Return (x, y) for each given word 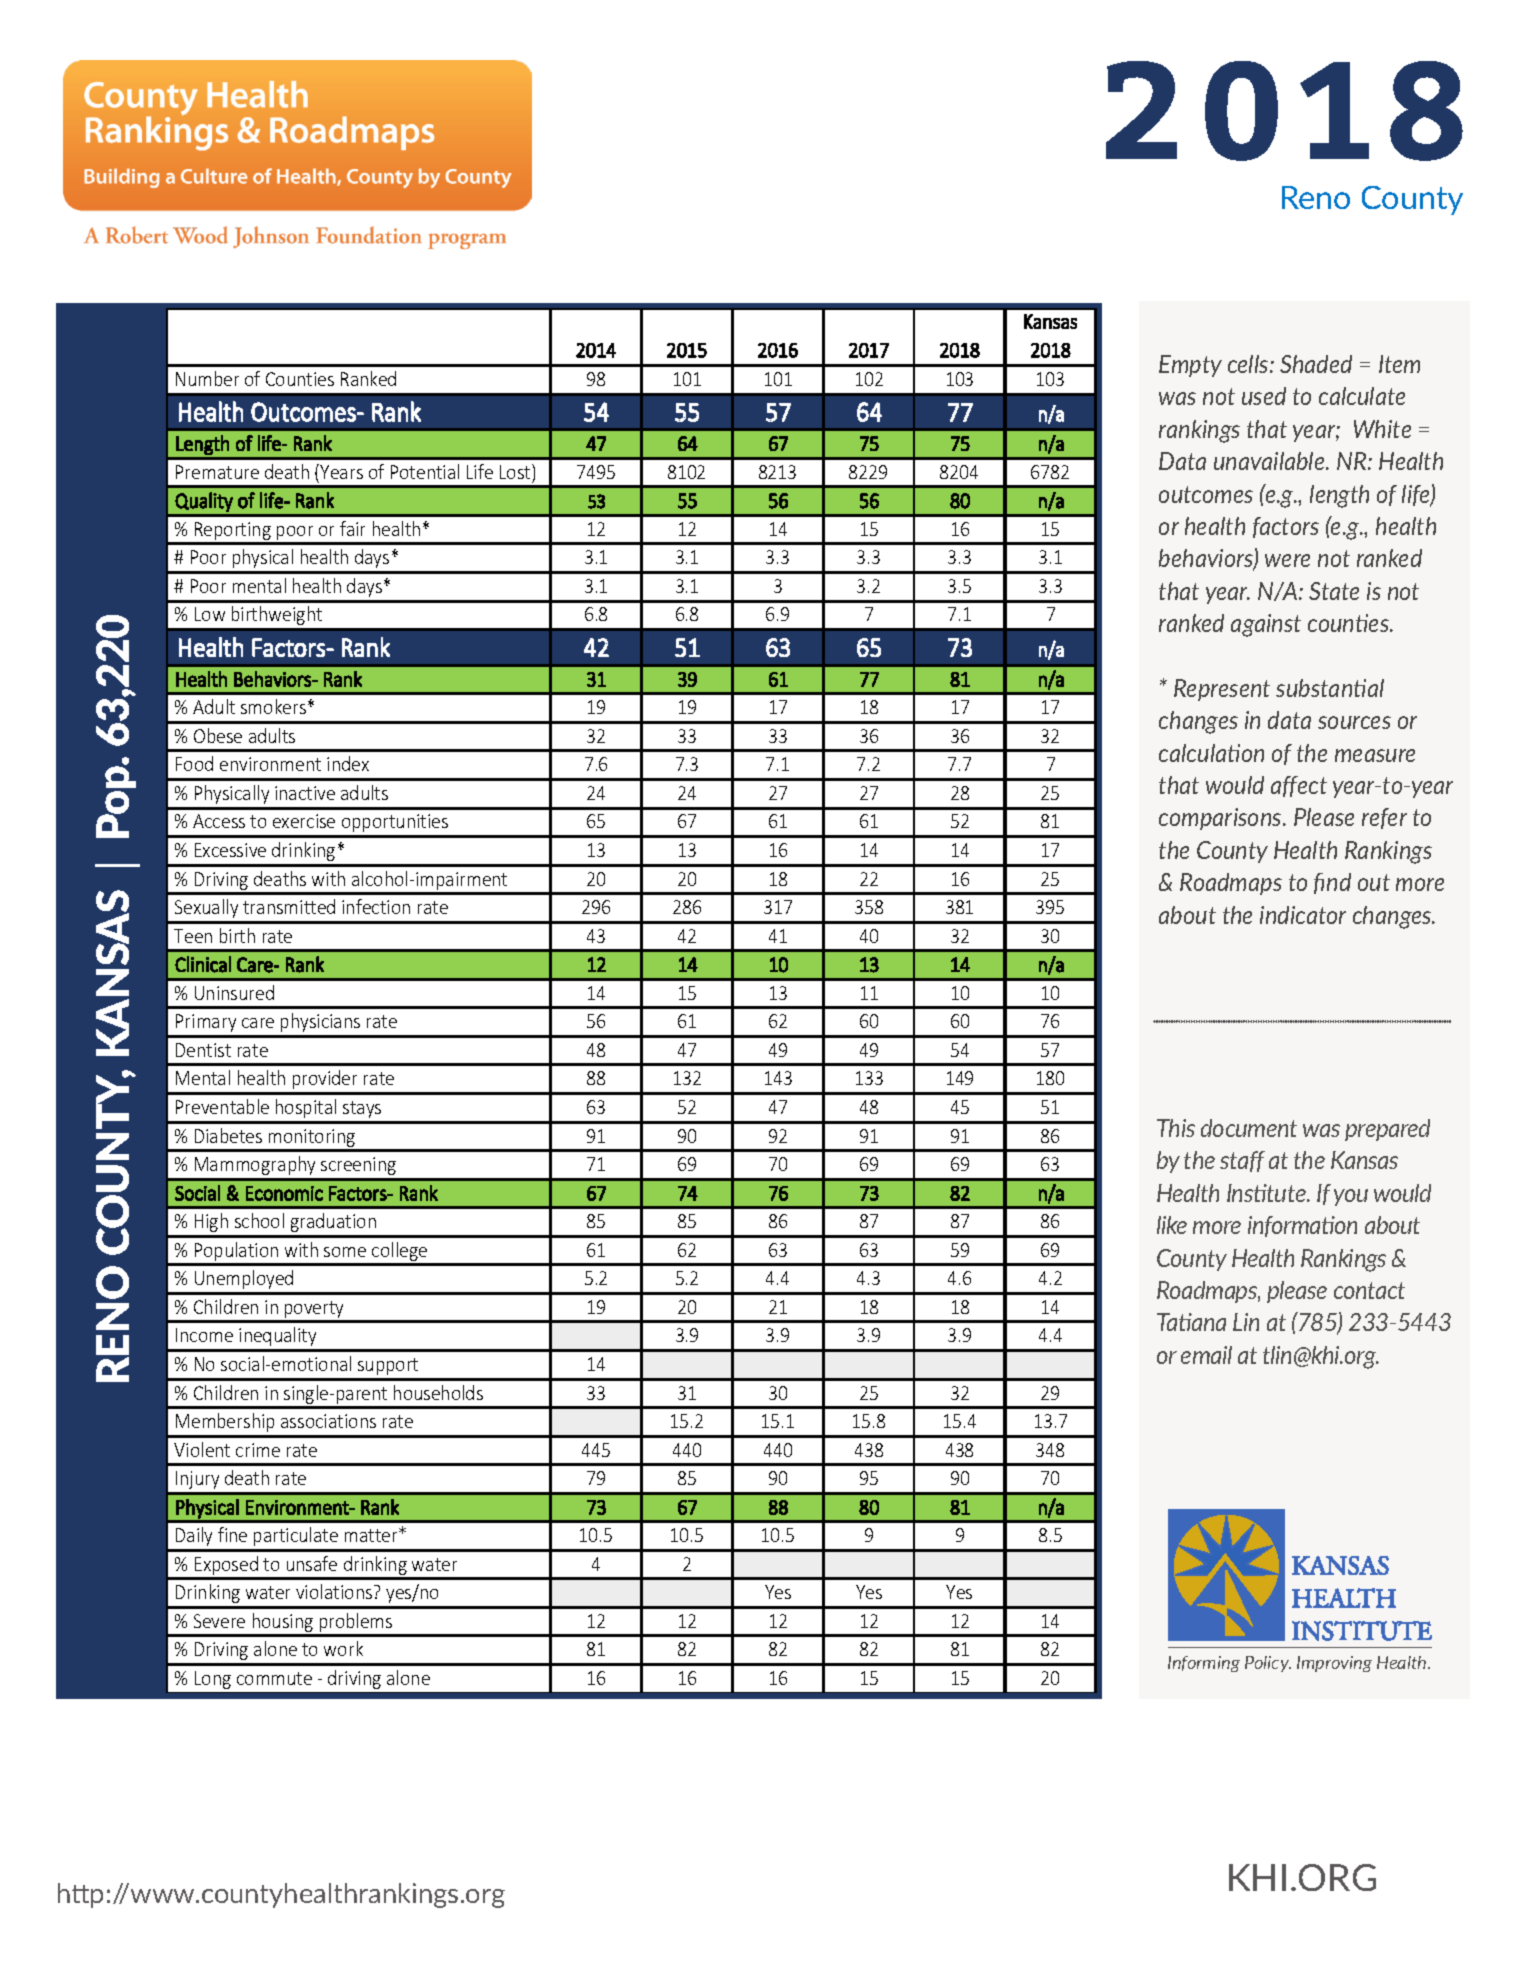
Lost (516, 471)
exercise (304, 821)
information (1302, 1226)
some (345, 1252)
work (343, 1648)
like (1172, 1225)
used (1264, 396)
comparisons (1221, 819)
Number (207, 378)
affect (1299, 786)
